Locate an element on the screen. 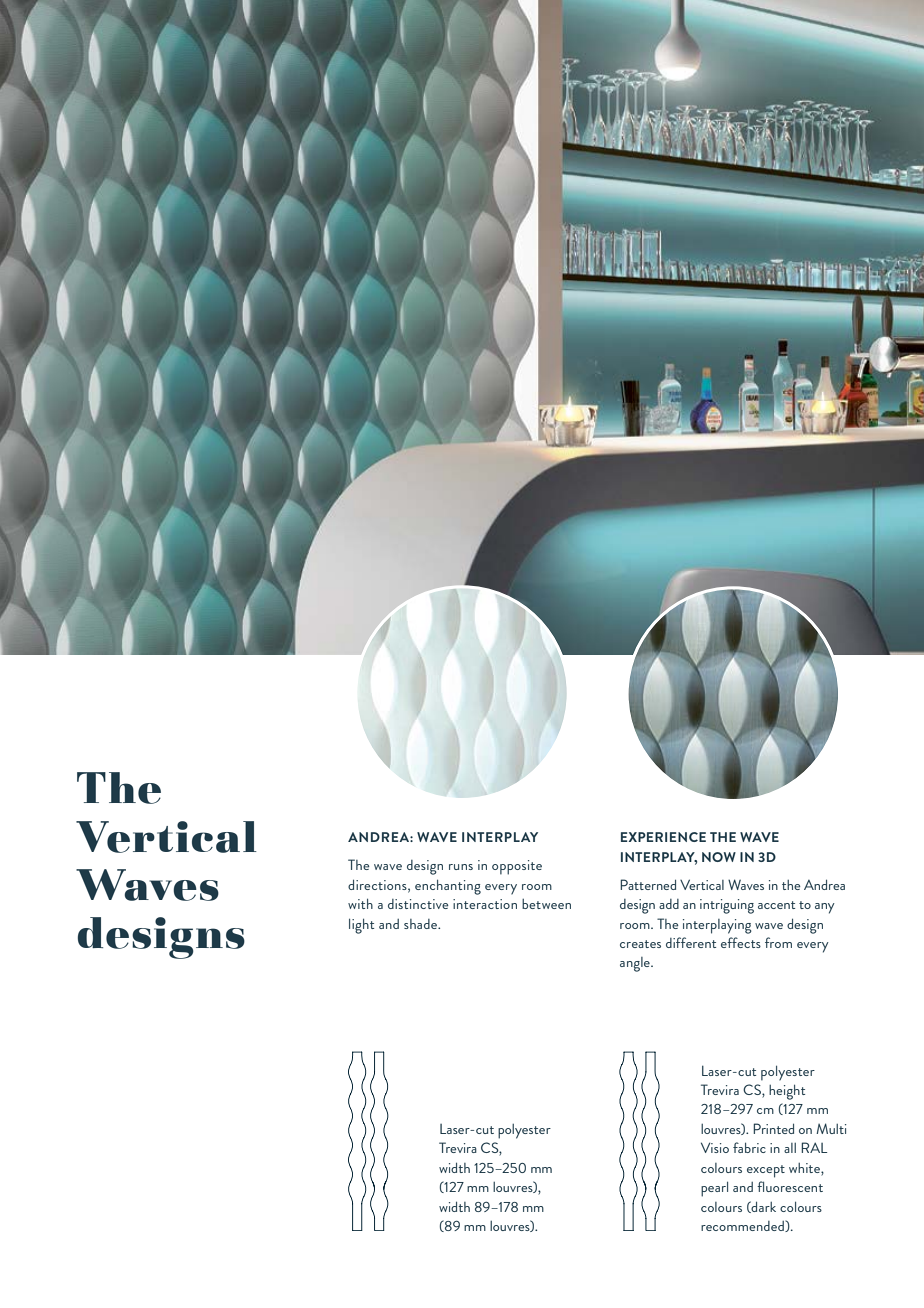  except is located at coordinates (766, 1171).
